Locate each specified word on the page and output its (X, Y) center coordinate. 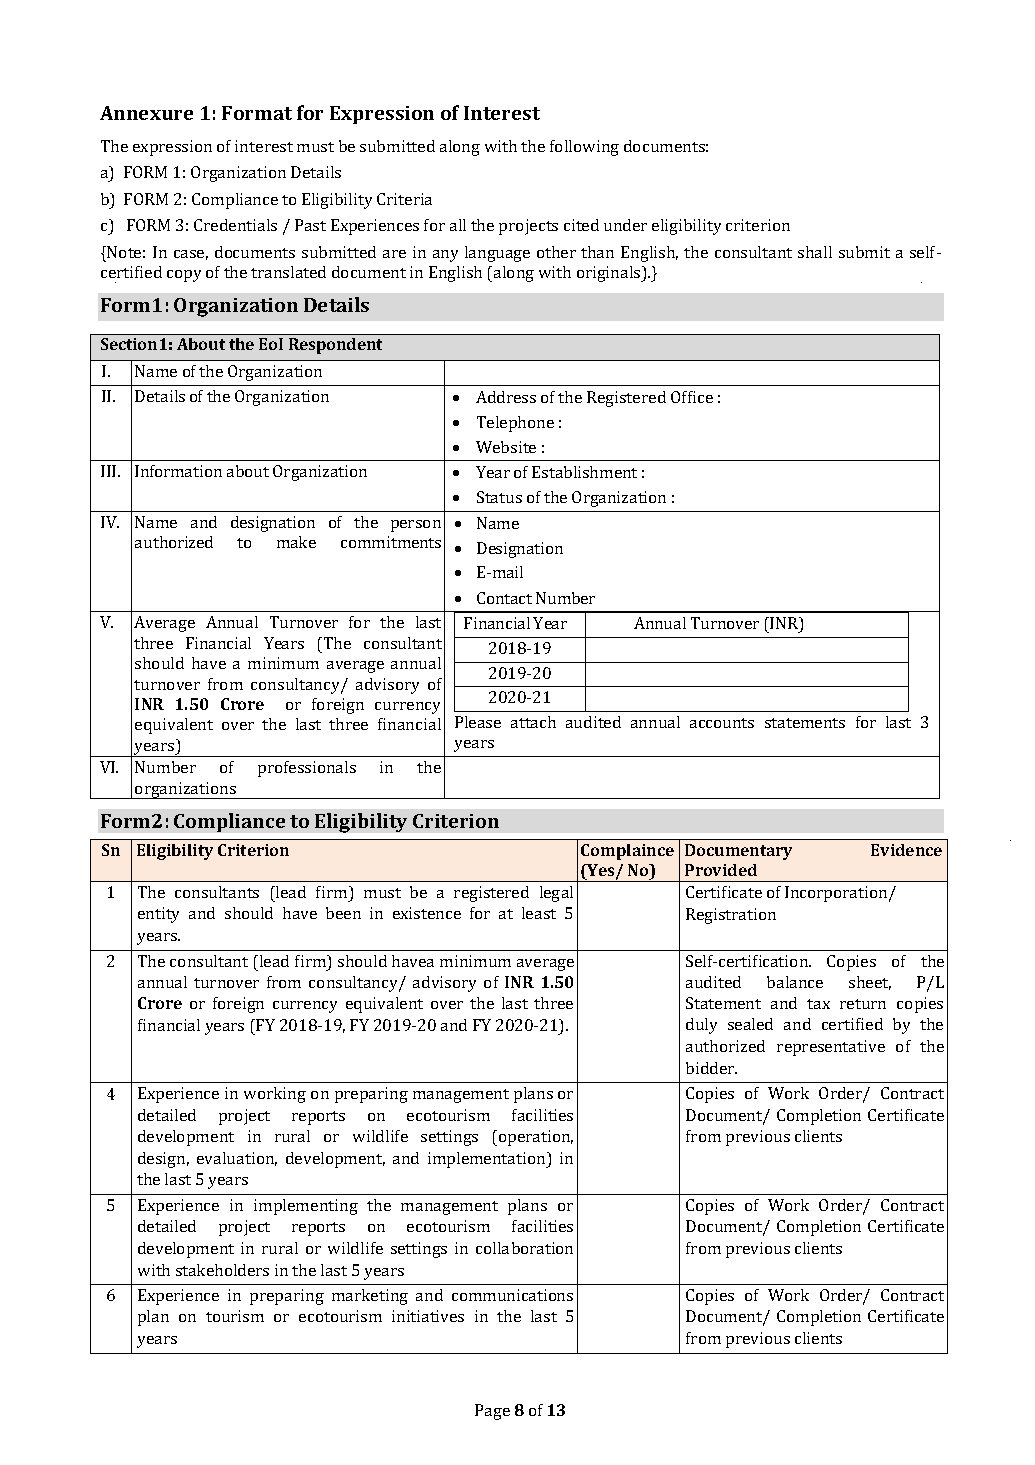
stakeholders (222, 1270)
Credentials (235, 225)
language (497, 254)
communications (512, 1295)
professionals (307, 769)
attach (533, 722)
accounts (722, 723)
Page (492, 1412)
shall (815, 252)
